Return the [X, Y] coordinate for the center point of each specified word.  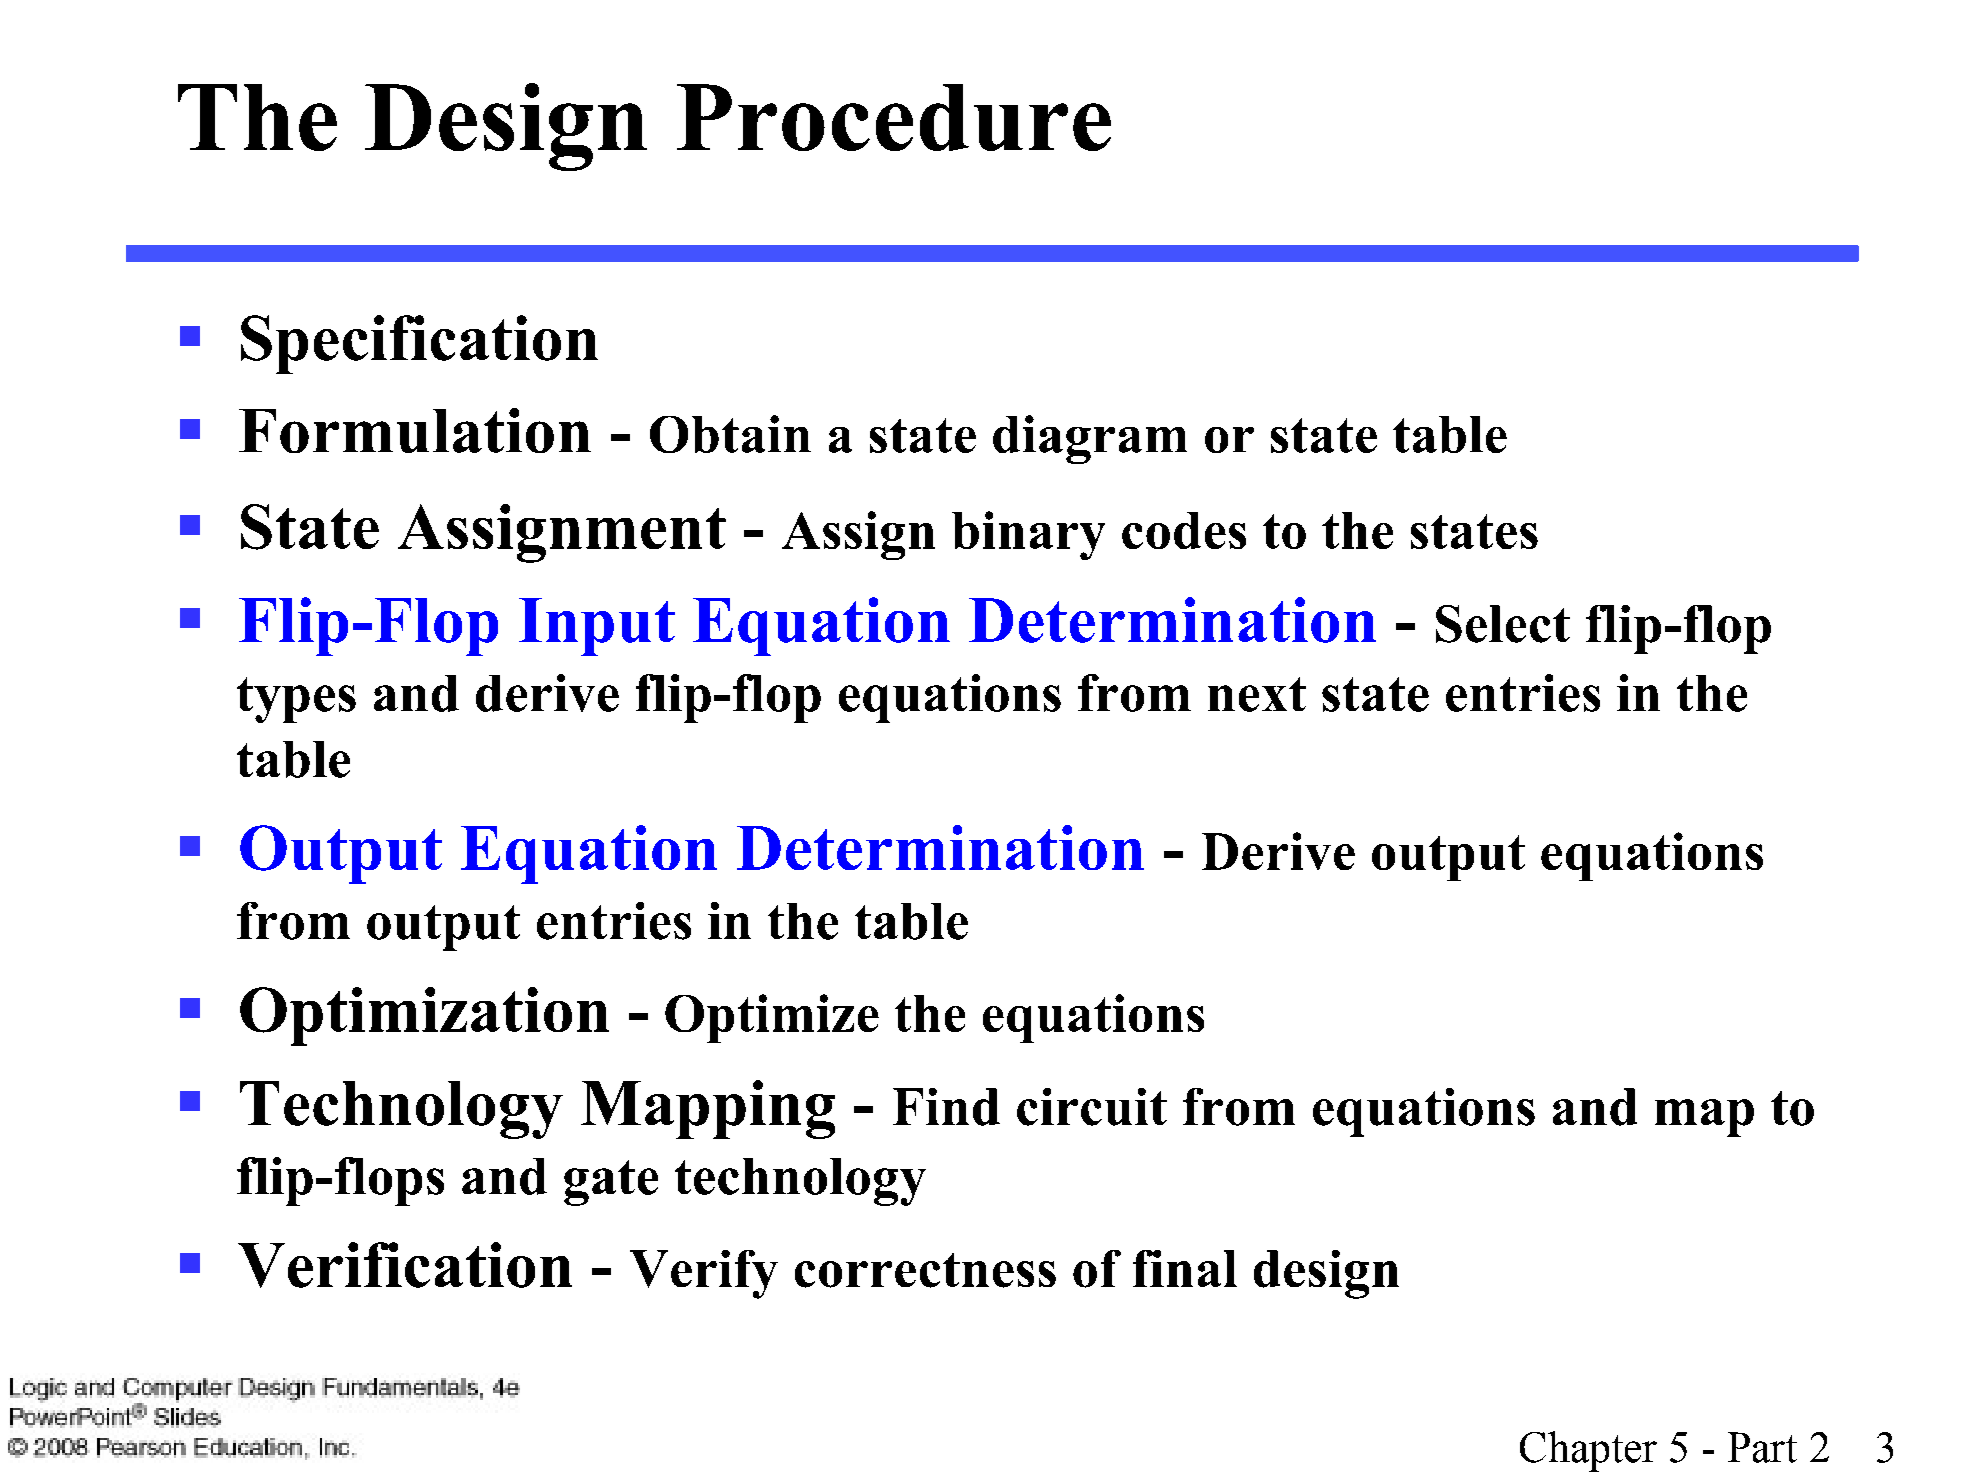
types [296, 700]
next [1257, 694]
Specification [419, 344]
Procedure [894, 117]
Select [1503, 624]
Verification [405, 1265]
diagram [1090, 439]
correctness [925, 1270]
